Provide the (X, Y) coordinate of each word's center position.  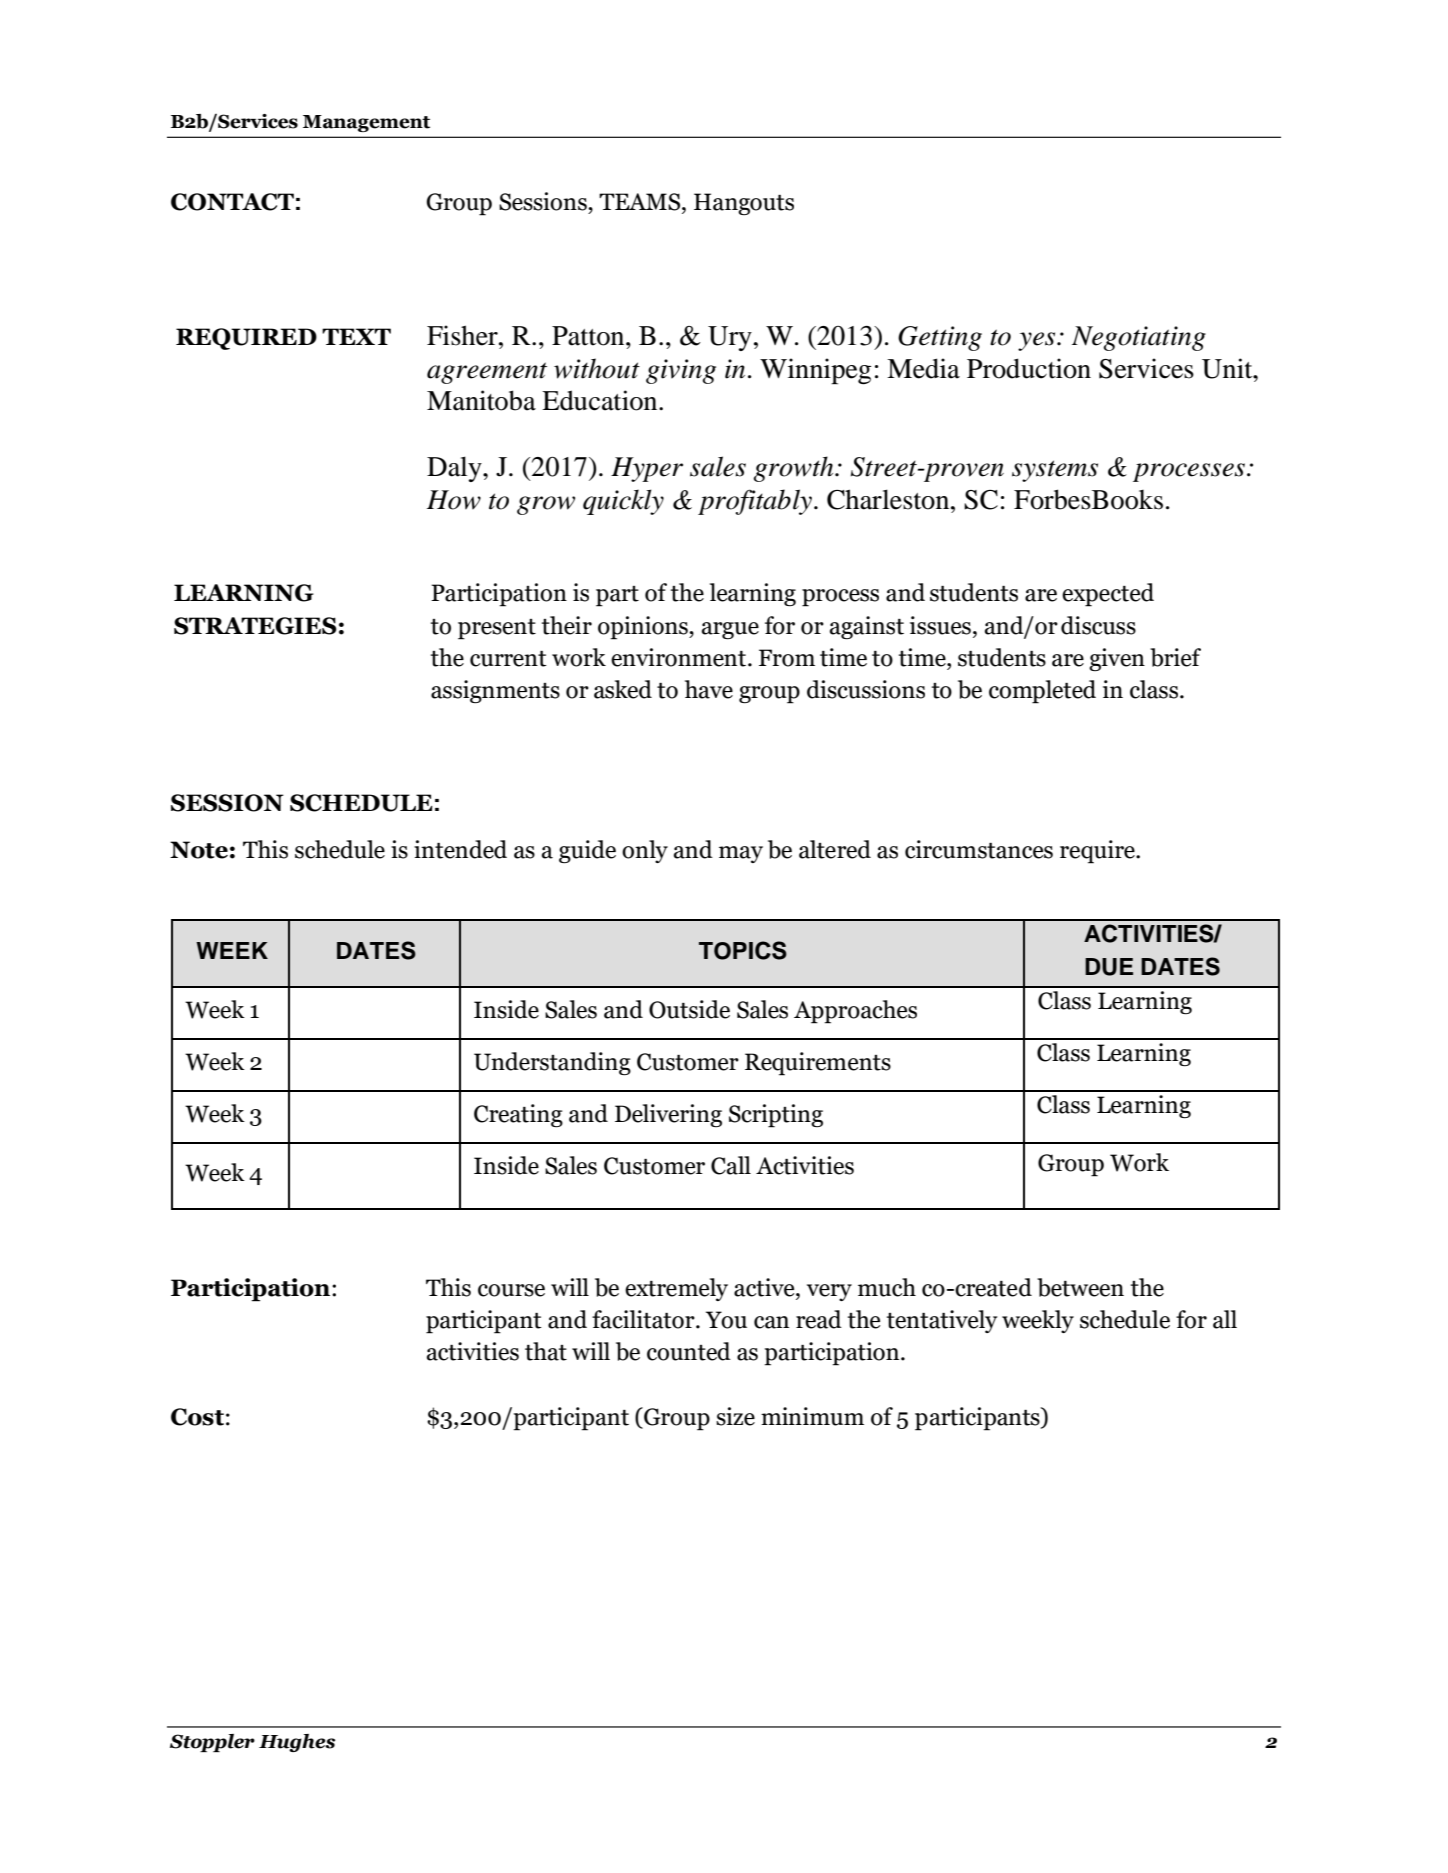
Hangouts (744, 204)
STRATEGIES (255, 626)
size (735, 1416)
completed (1042, 692)
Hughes (297, 1743)
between (1080, 1287)
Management (366, 123)
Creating (518, 1115)
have (709, 689)
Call (731, 1165)
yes (1038, 341)
